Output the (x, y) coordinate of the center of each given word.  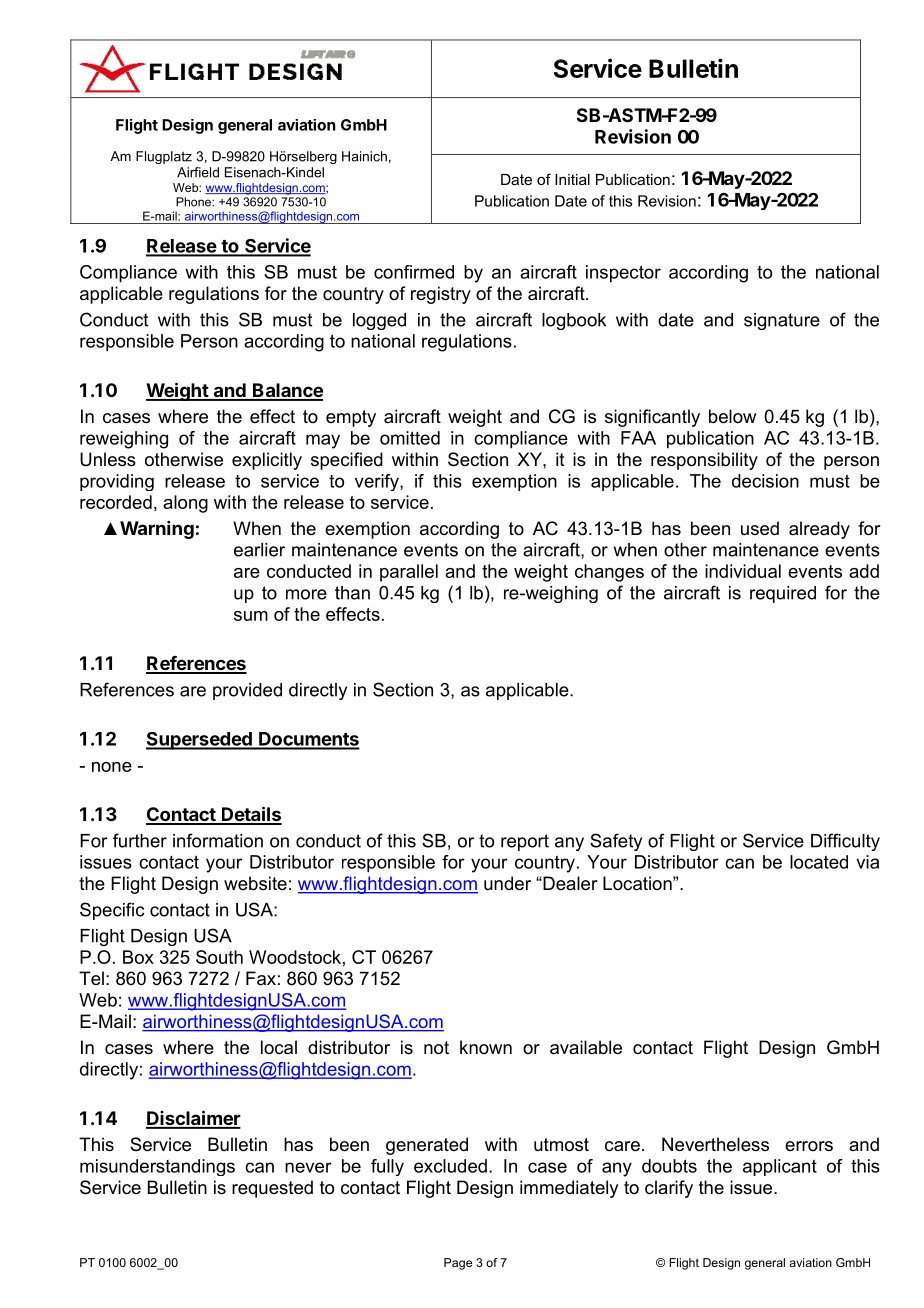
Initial (572, 179)
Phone (194, 202)
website (255, 883)
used (760, 528)
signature (782, 321)
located (819, 862)
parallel (409, 573)
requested (272, 1189)
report (525, 842)
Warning (157, 530)
